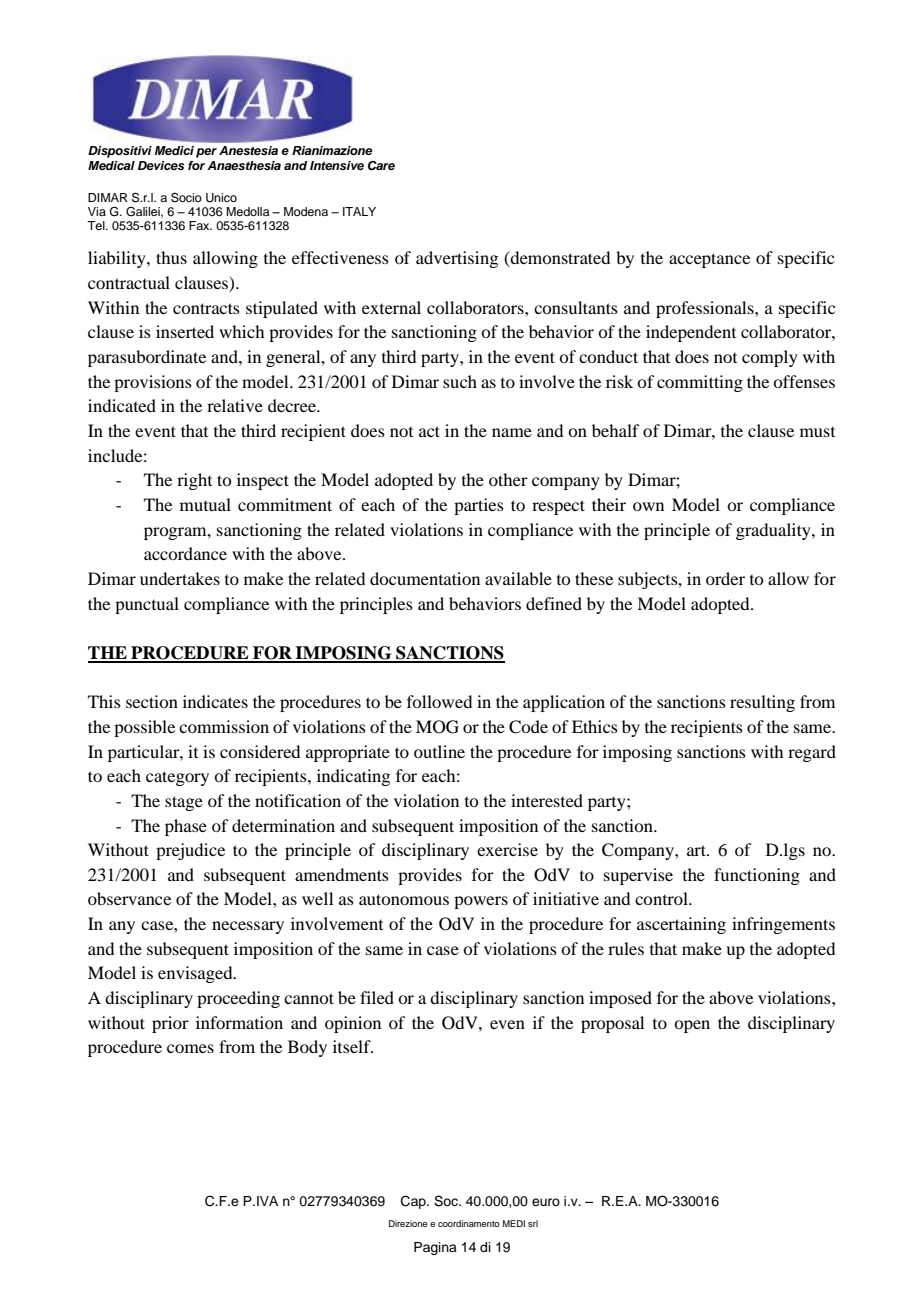 This screenshot has height=1308, width=924. What do you see at coordinates (457, 259) in the screenshot?
I see `advertising` at bounding box center [457, 259].
